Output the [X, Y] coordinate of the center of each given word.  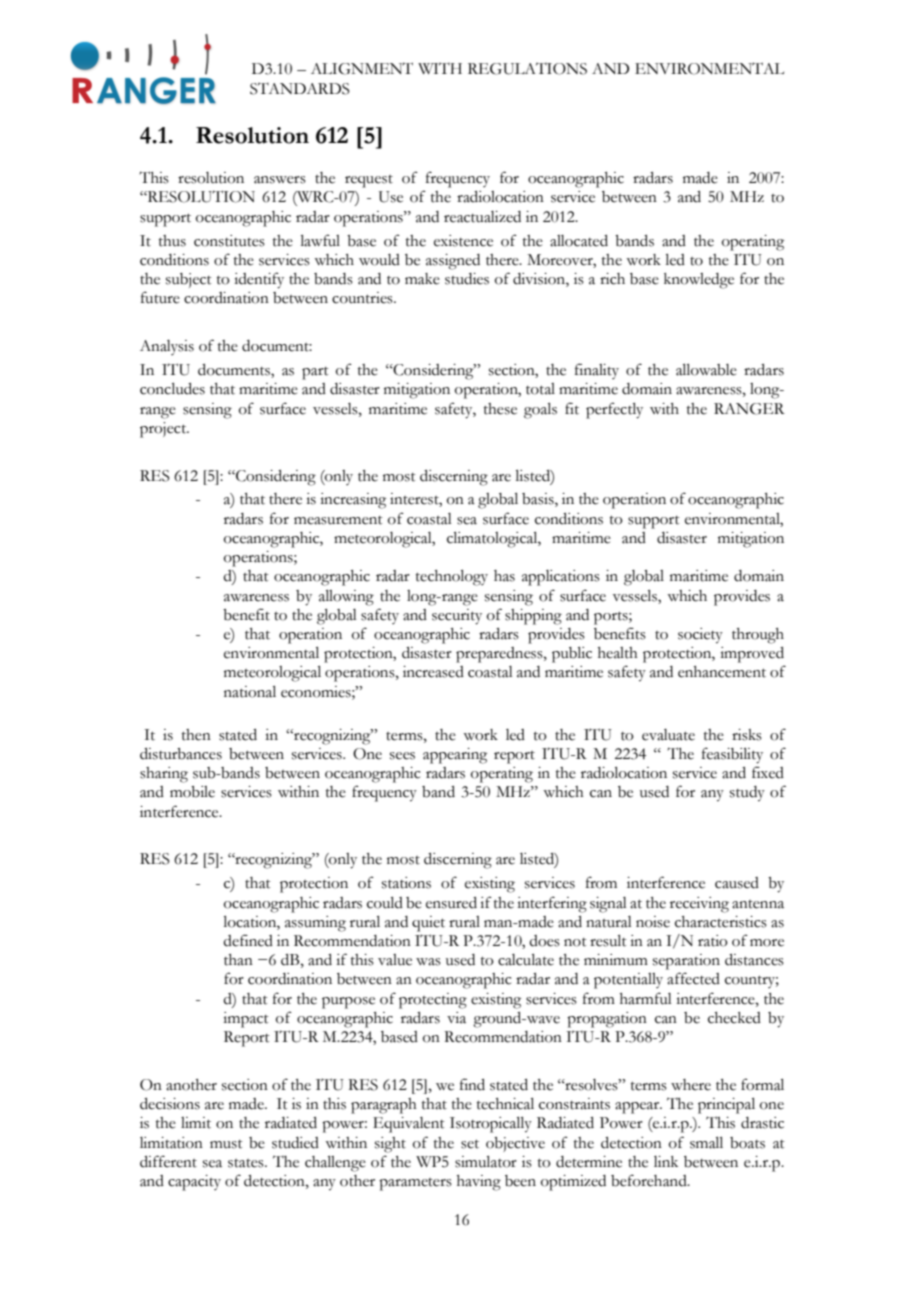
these [500, 409]
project [164, 430]
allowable [706, 370]
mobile [192, 792]
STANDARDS [300, 89]
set [470, 1144]
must [226, 1144]
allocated [579, 241]
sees [402, 756]
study [747, 794]
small [706, 1143]
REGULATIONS [527, 69]
